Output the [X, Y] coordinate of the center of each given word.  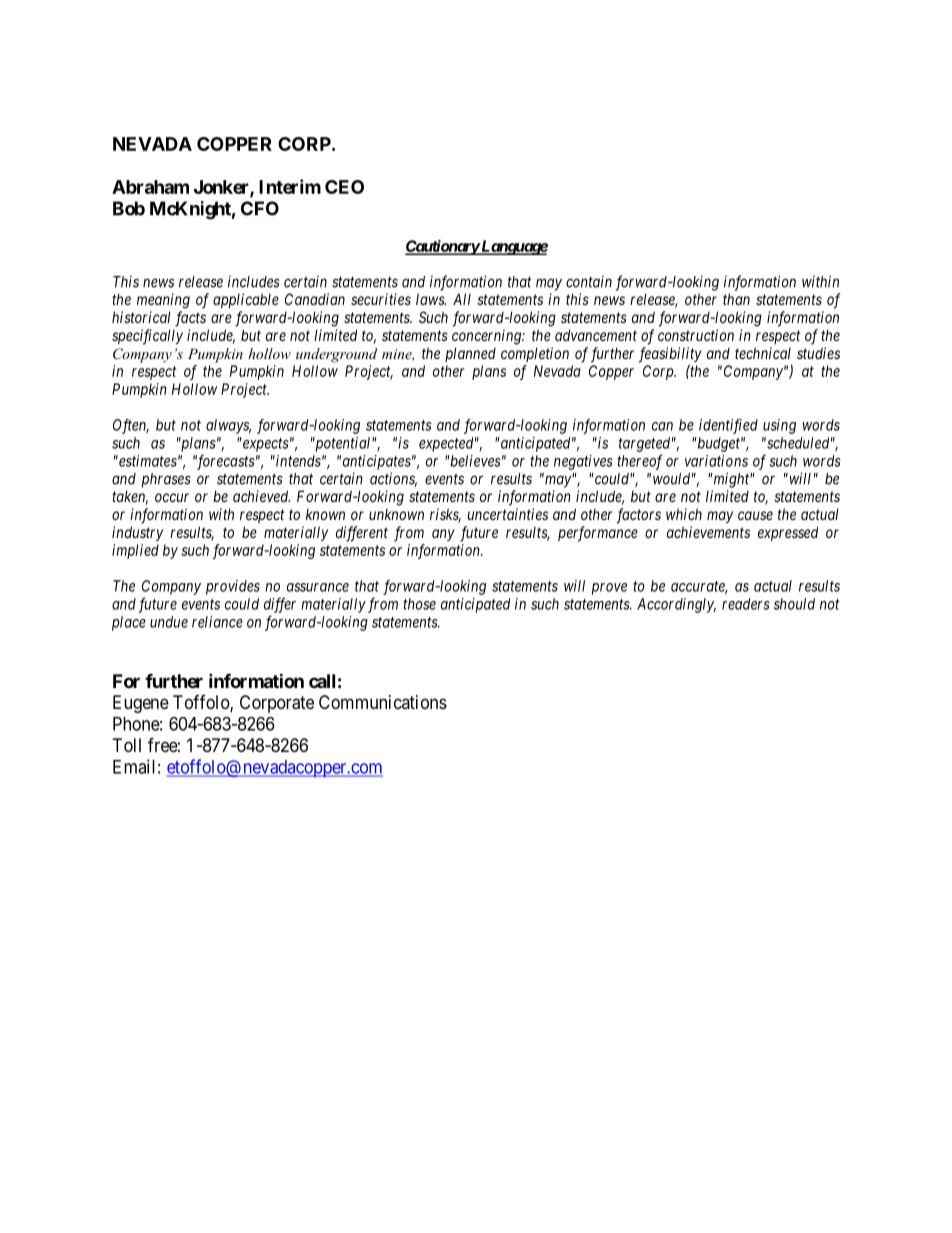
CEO [344, 187]
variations [716, 461]
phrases [166, 480]
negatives [583, 462]
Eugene [141, 704]
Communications [383, 702]
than [736, 299]
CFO [260, 208]
